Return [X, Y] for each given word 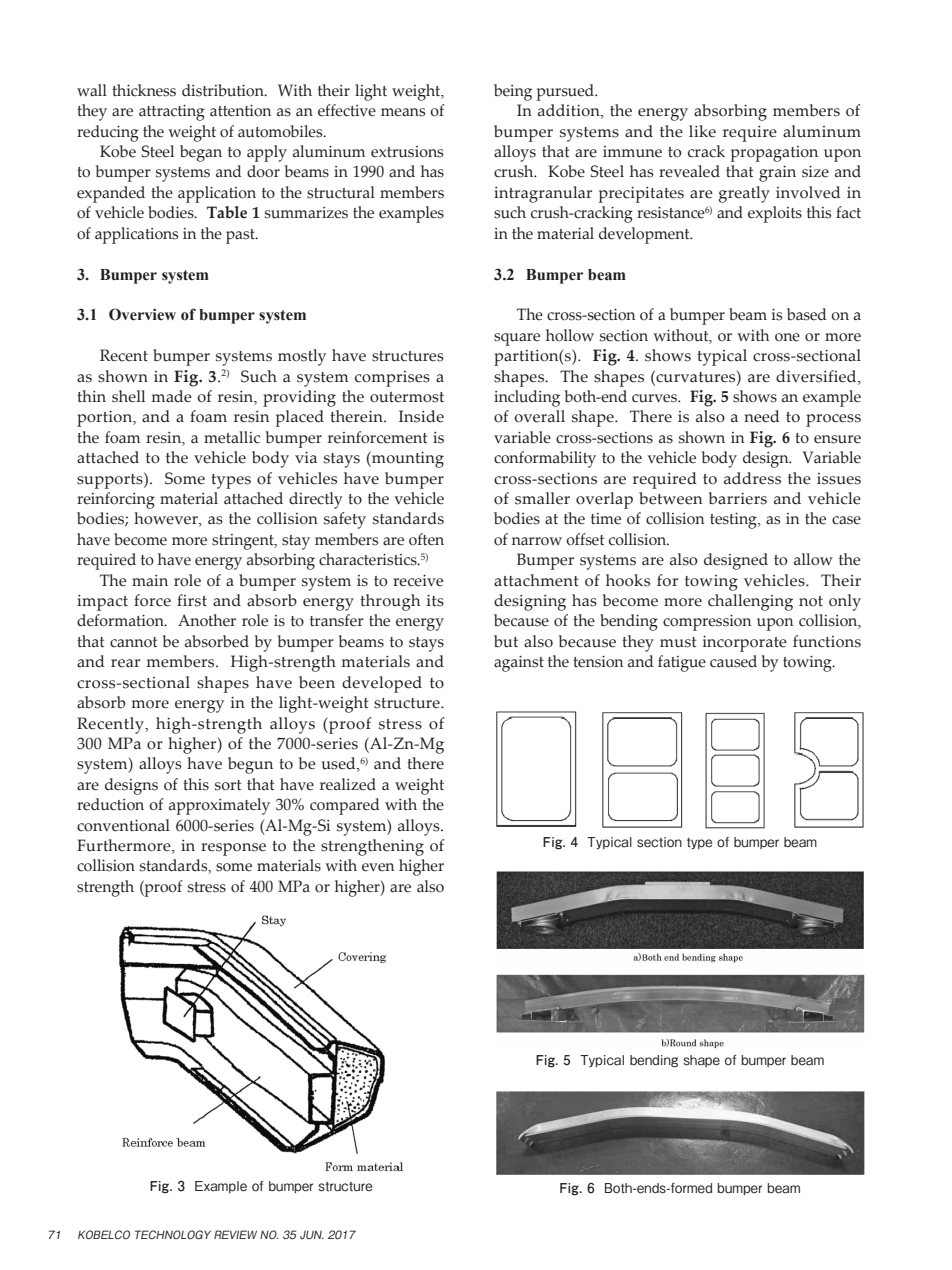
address [752, 478]
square [517, 339]
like [702, 131]
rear [125, 663]
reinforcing [116, 500]
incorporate [745, 644]
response [233, 849]
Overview [142, 314]
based [807, 314]
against [519, 664]
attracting [172, 113]
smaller [542, 498]
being [513, 92]
